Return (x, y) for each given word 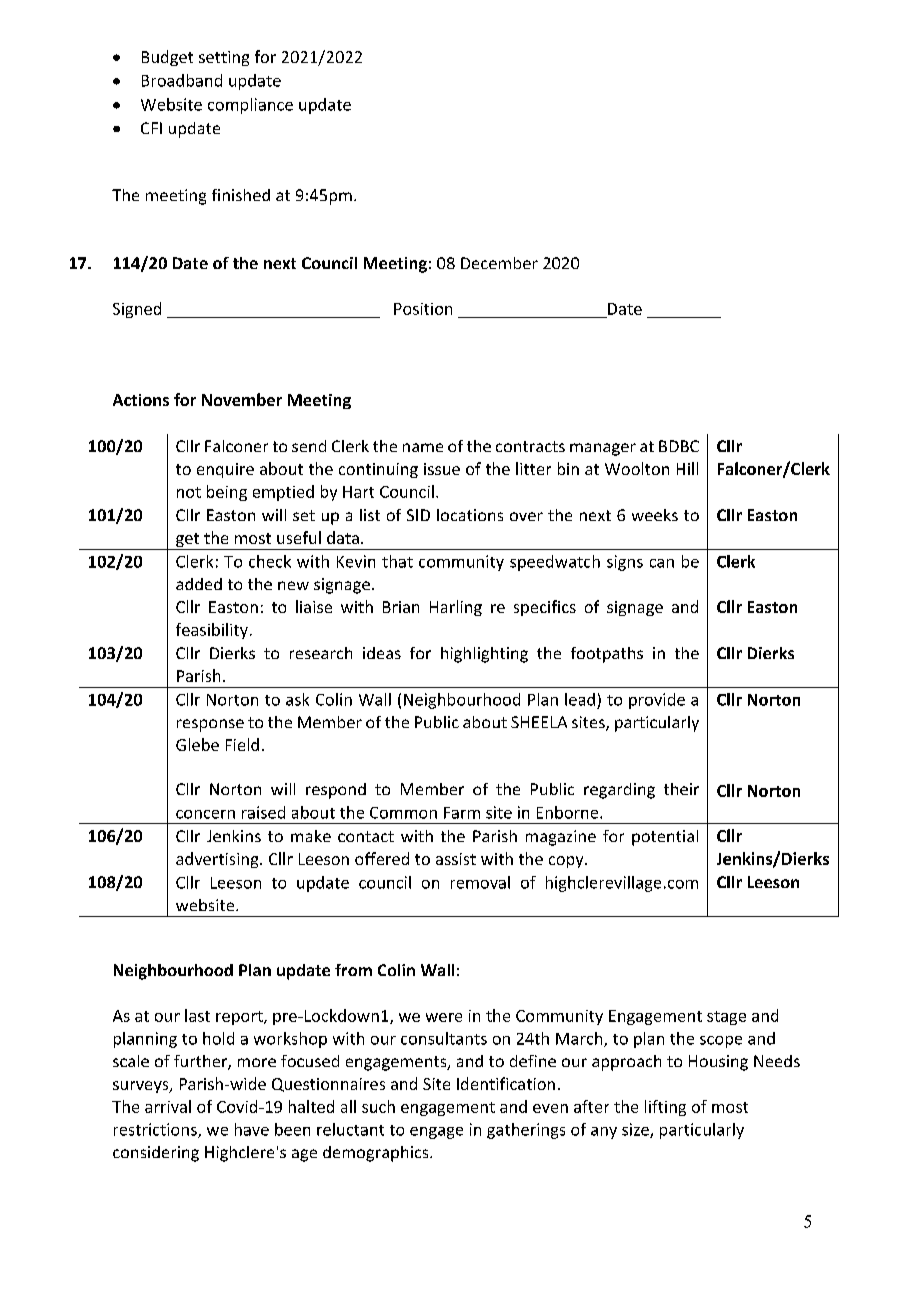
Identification (506, 1083)
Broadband (182, 80)
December (499, 263)
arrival (168, 1106)
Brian (401, 607)
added (199, 584)
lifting (665, 1108)
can (662, 563)
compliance (250, 106)
